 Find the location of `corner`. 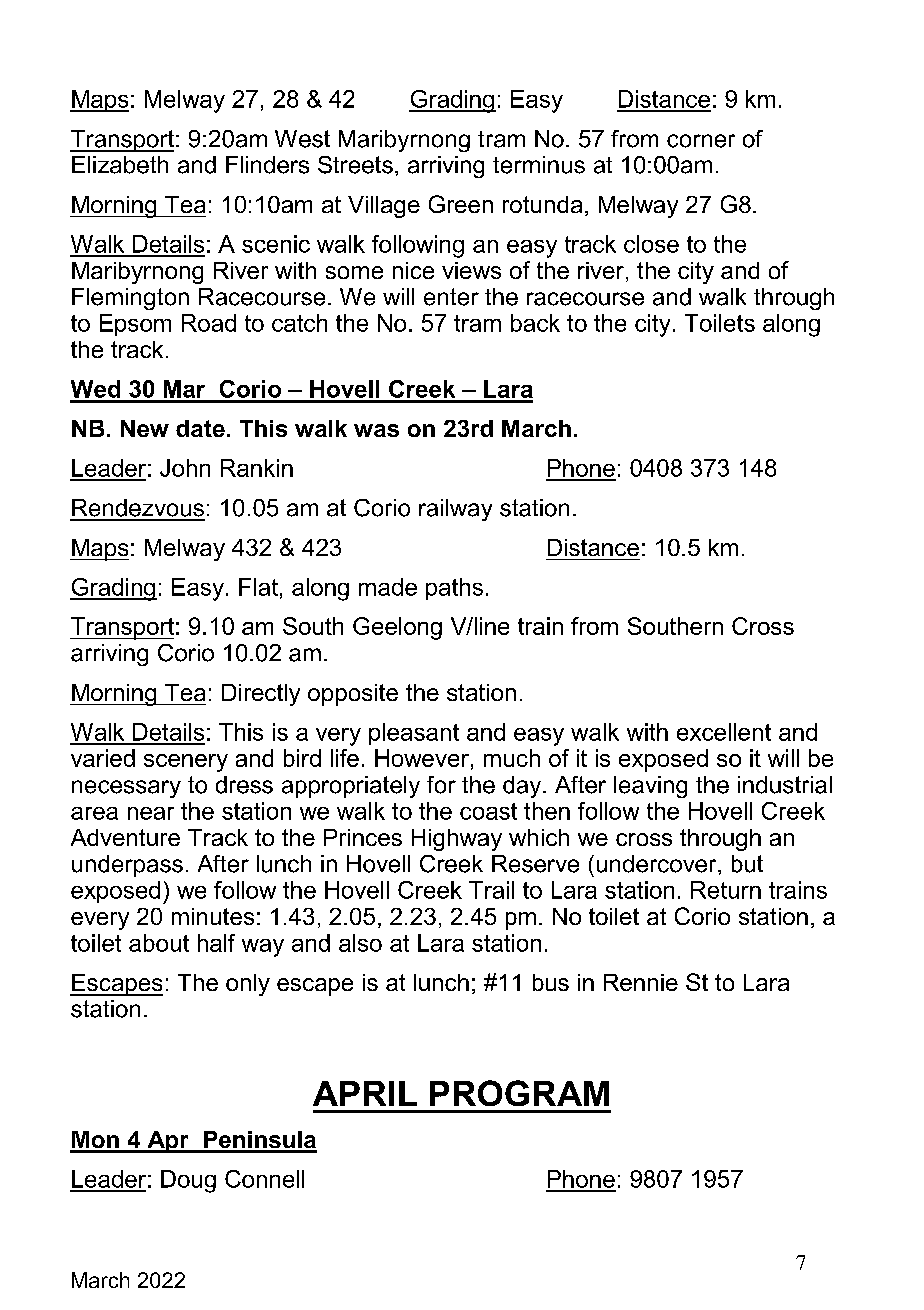

corner is located at coordinates (701, 141).
